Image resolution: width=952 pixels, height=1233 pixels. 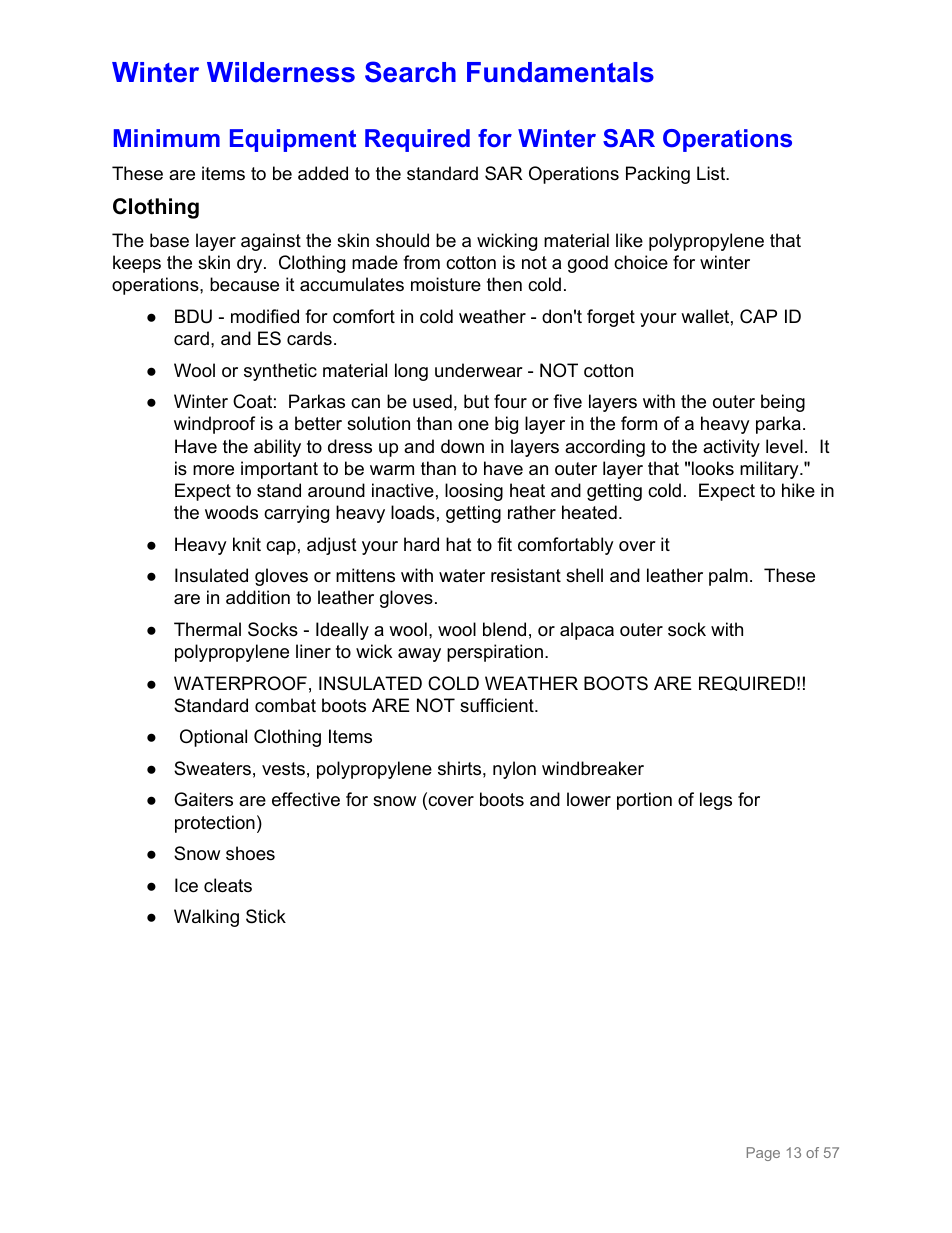 What do you see at coordinates (410, 72) in the page?
I see `Search` at bounding box center [410, 72].
